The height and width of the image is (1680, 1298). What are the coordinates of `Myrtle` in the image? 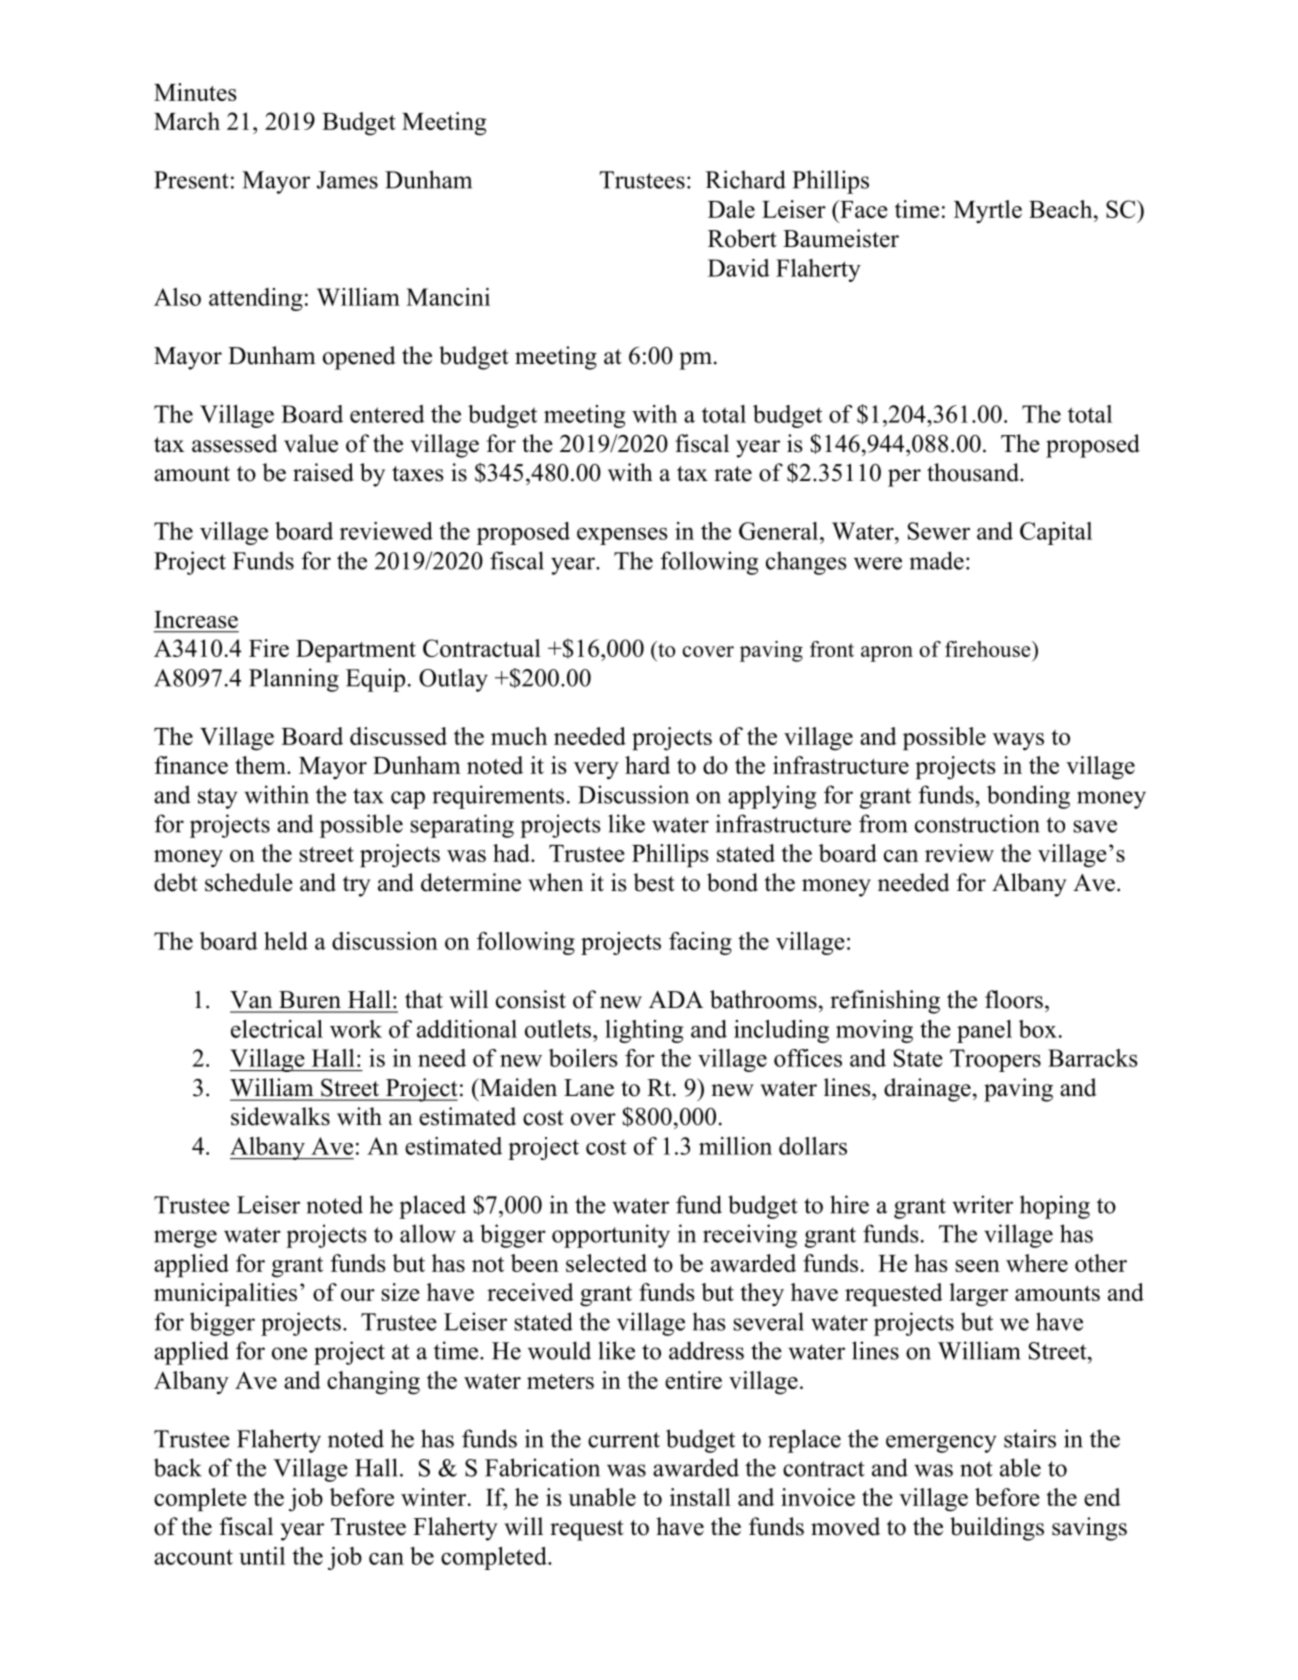 It's located at (988, 211).
